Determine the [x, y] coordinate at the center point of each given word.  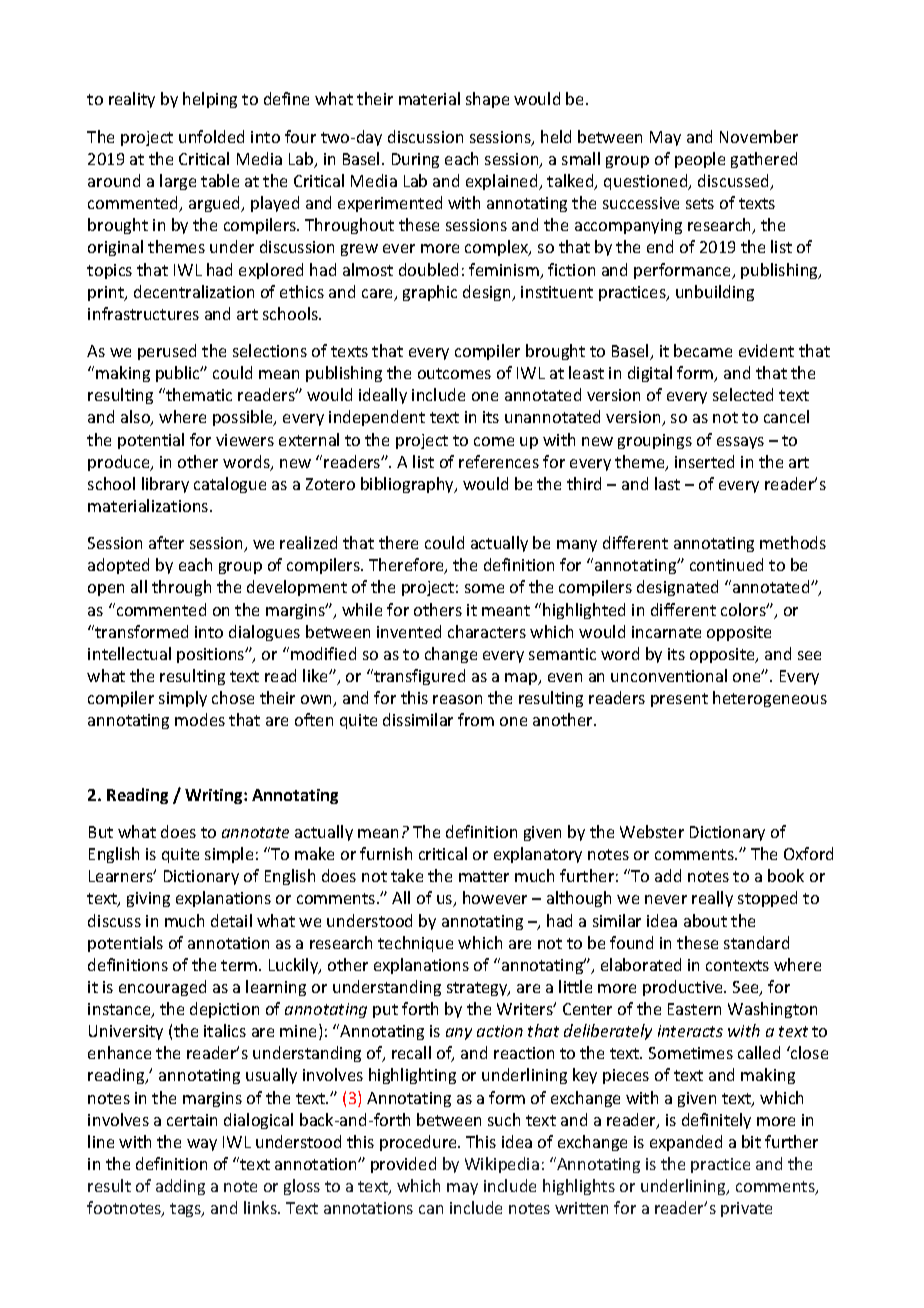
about [705, 920]
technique [415, 944]
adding [180, 1187]
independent [377, 418]
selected [743, 394]
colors [744, 609]
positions [212, 655]
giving [148, 899]
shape [487, 100]
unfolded [211, 136]
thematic [198, 394]
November [759, 136]
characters [487, 631]
